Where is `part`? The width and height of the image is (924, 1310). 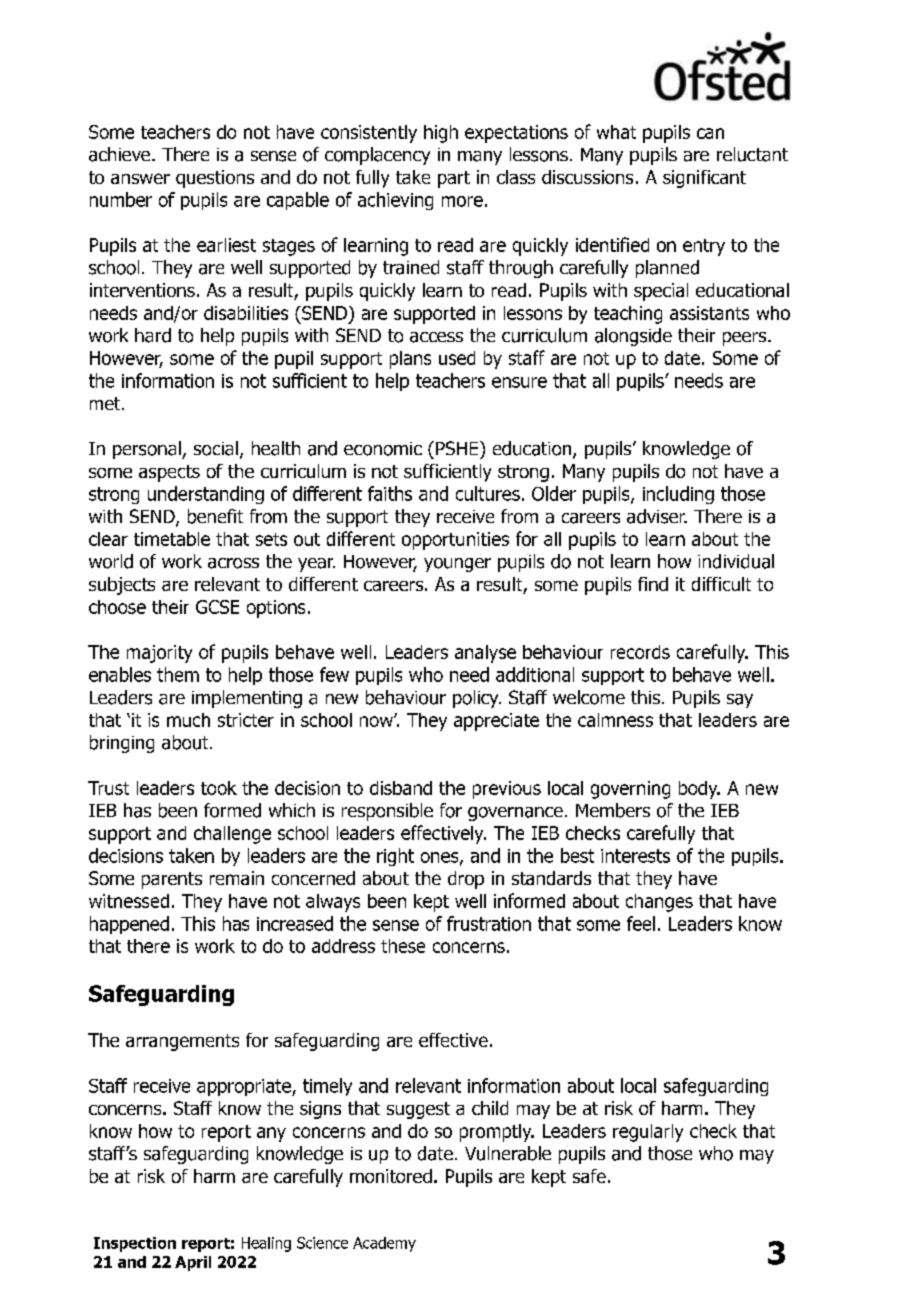
part is located at coordinates (454, 179).
